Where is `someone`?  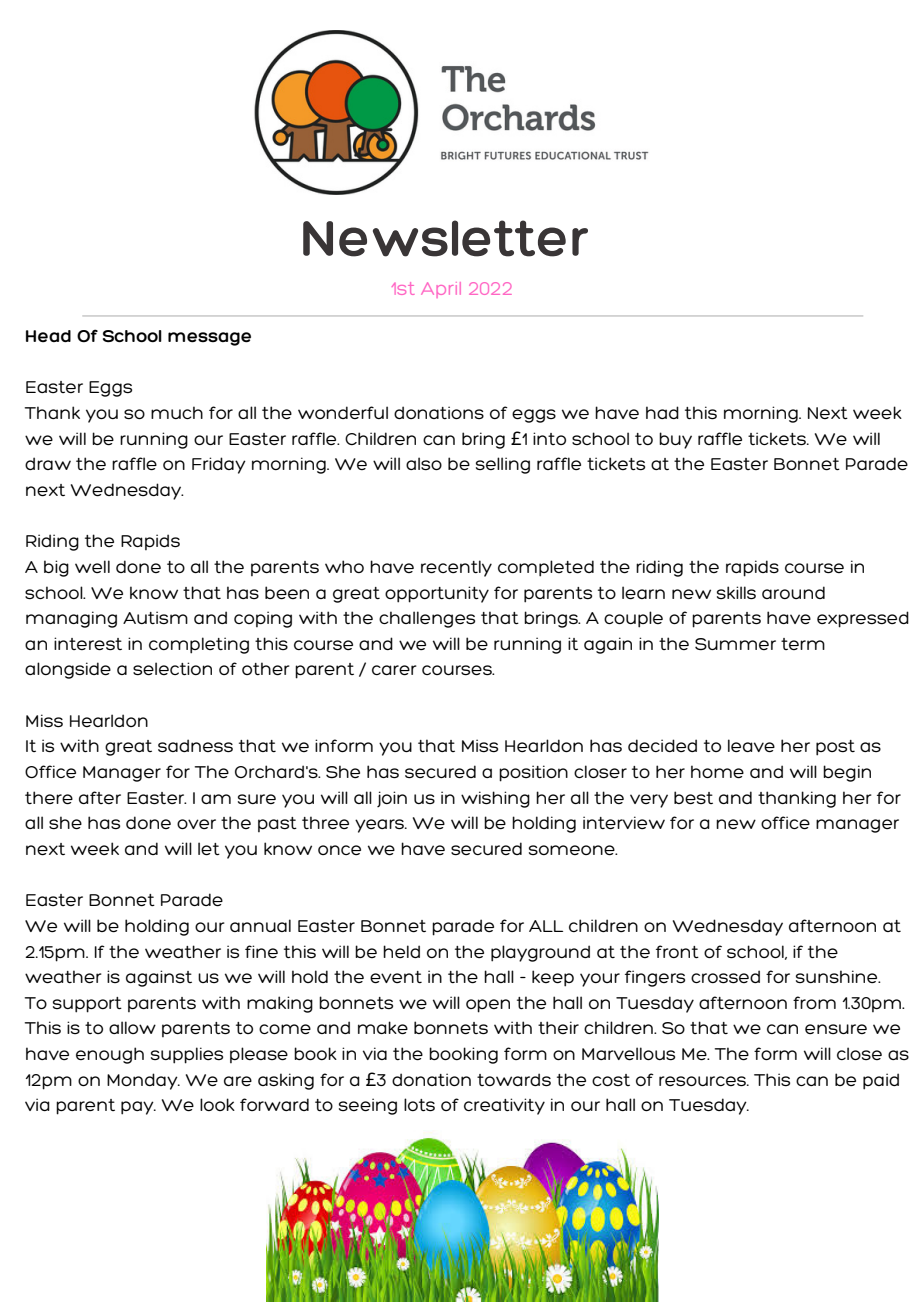 someone is located at coordinates (573, 850).
